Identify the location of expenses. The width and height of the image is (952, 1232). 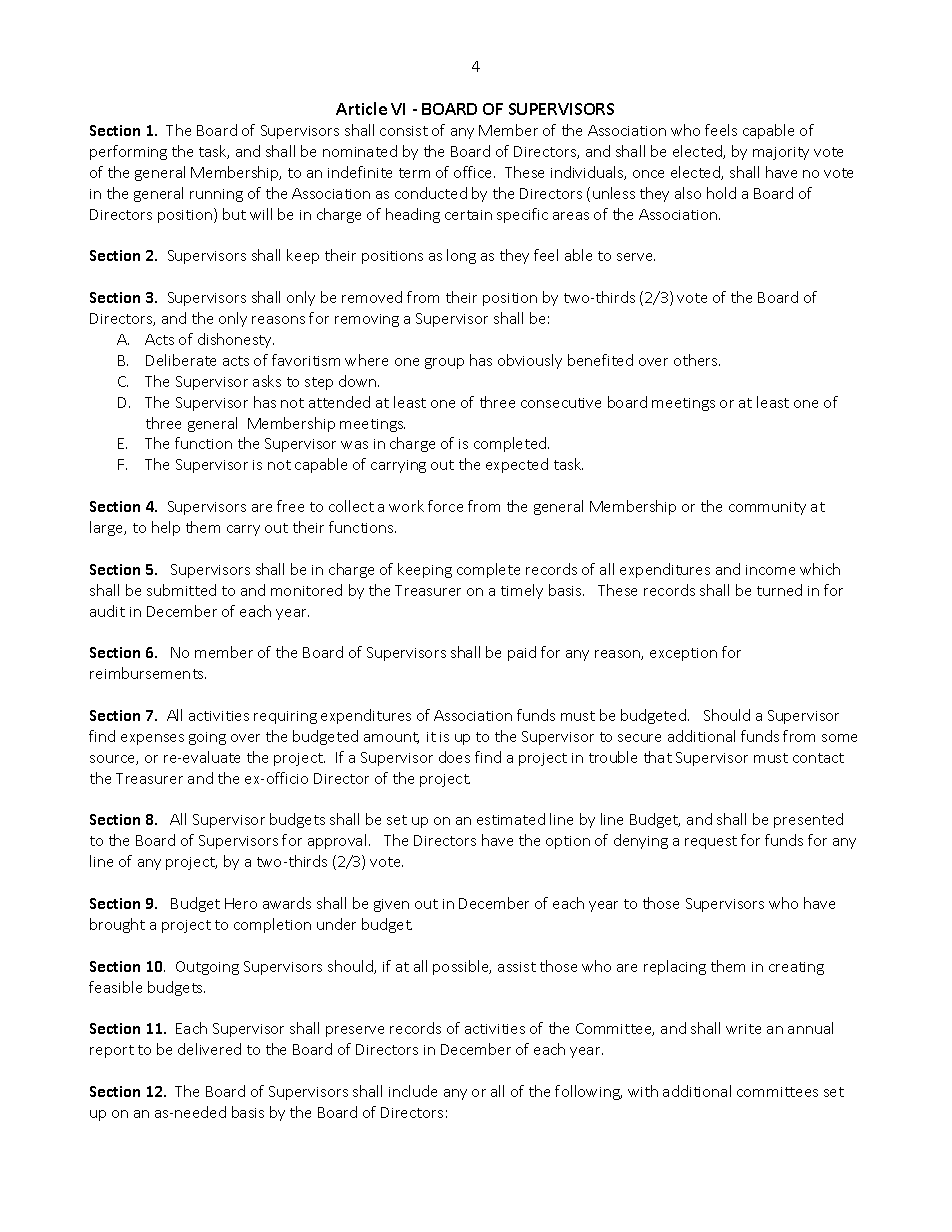
(152, 739).
